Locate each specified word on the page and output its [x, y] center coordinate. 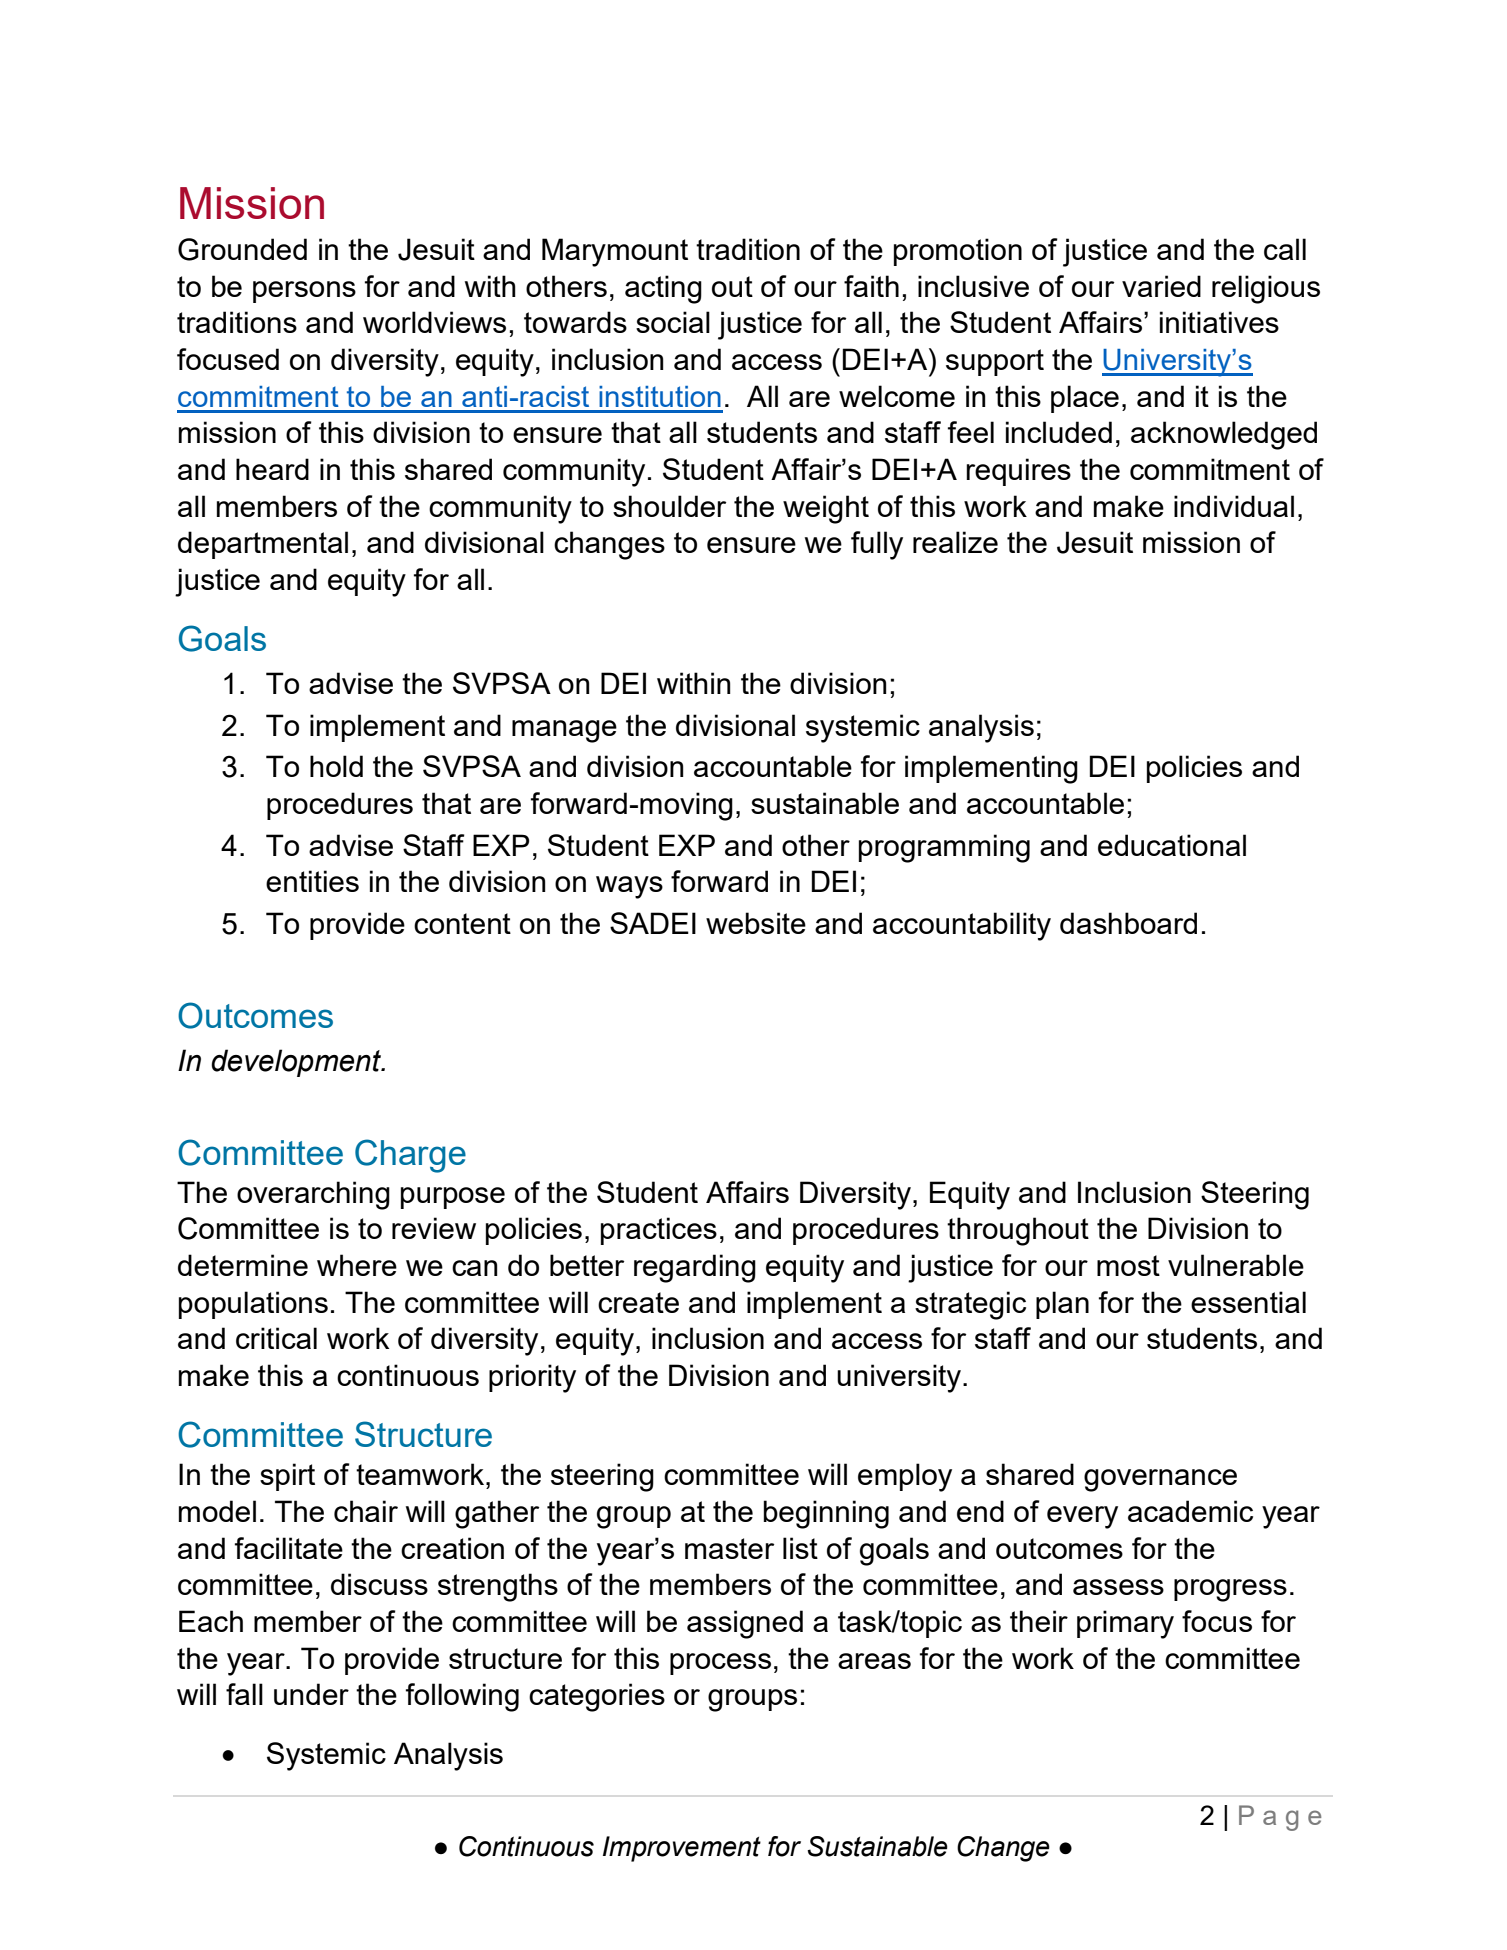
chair [366, 1511]
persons [304, 292]
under [311, 1694]
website [756, 923]
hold [336, 766]
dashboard [1128, 923]
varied [1161, 286]
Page [1280, 1818]
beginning [826, 1514]
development [297, 1063]
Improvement [682, 1849]
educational [1172, 845]
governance [1160, 1480]
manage [564, 731]
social [673, 322]
